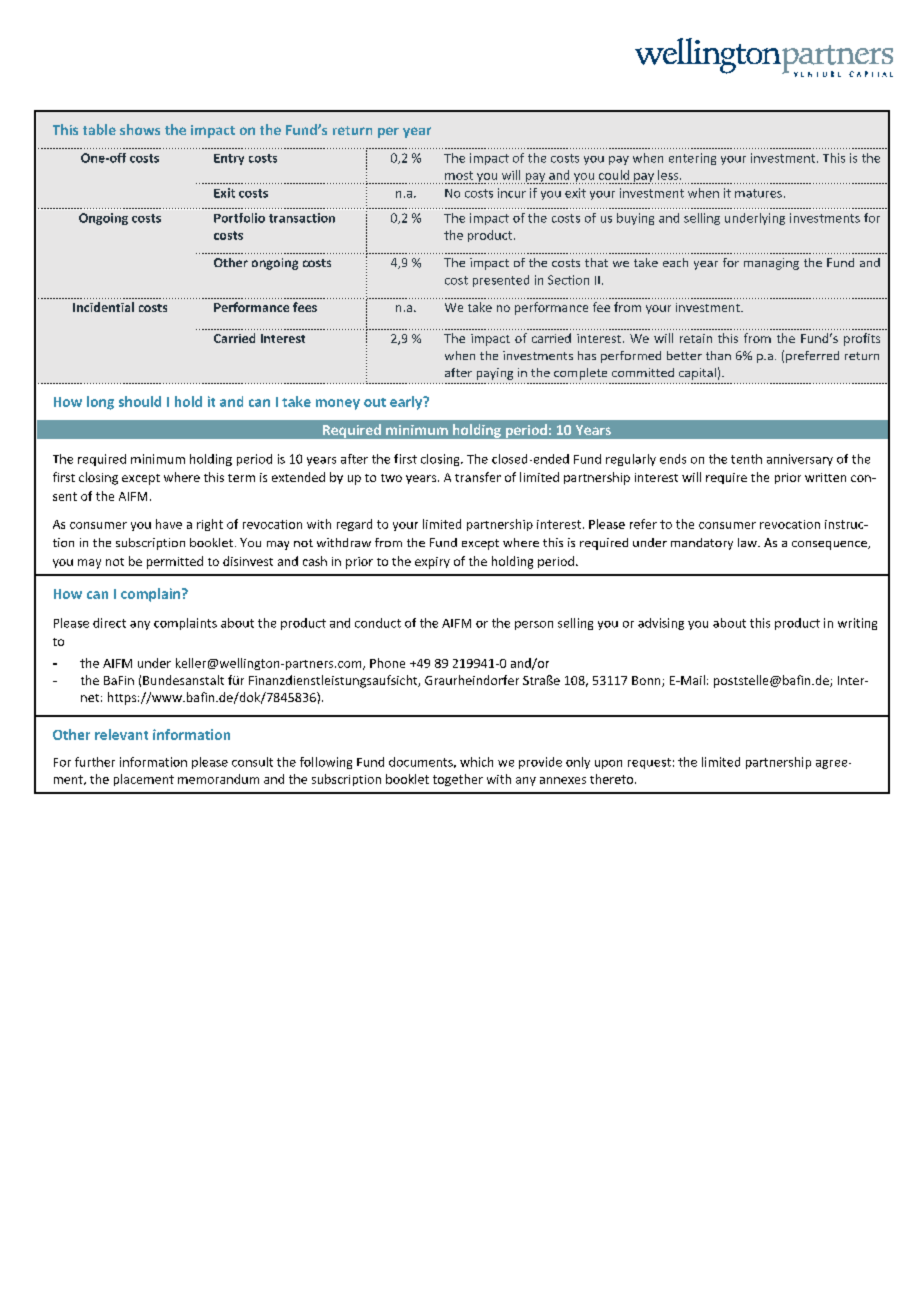 The height and width of the screenshot is (1308, 924). Describe the element at coordinates (857, 624) in the screenshot. I see `writing` at that location.
